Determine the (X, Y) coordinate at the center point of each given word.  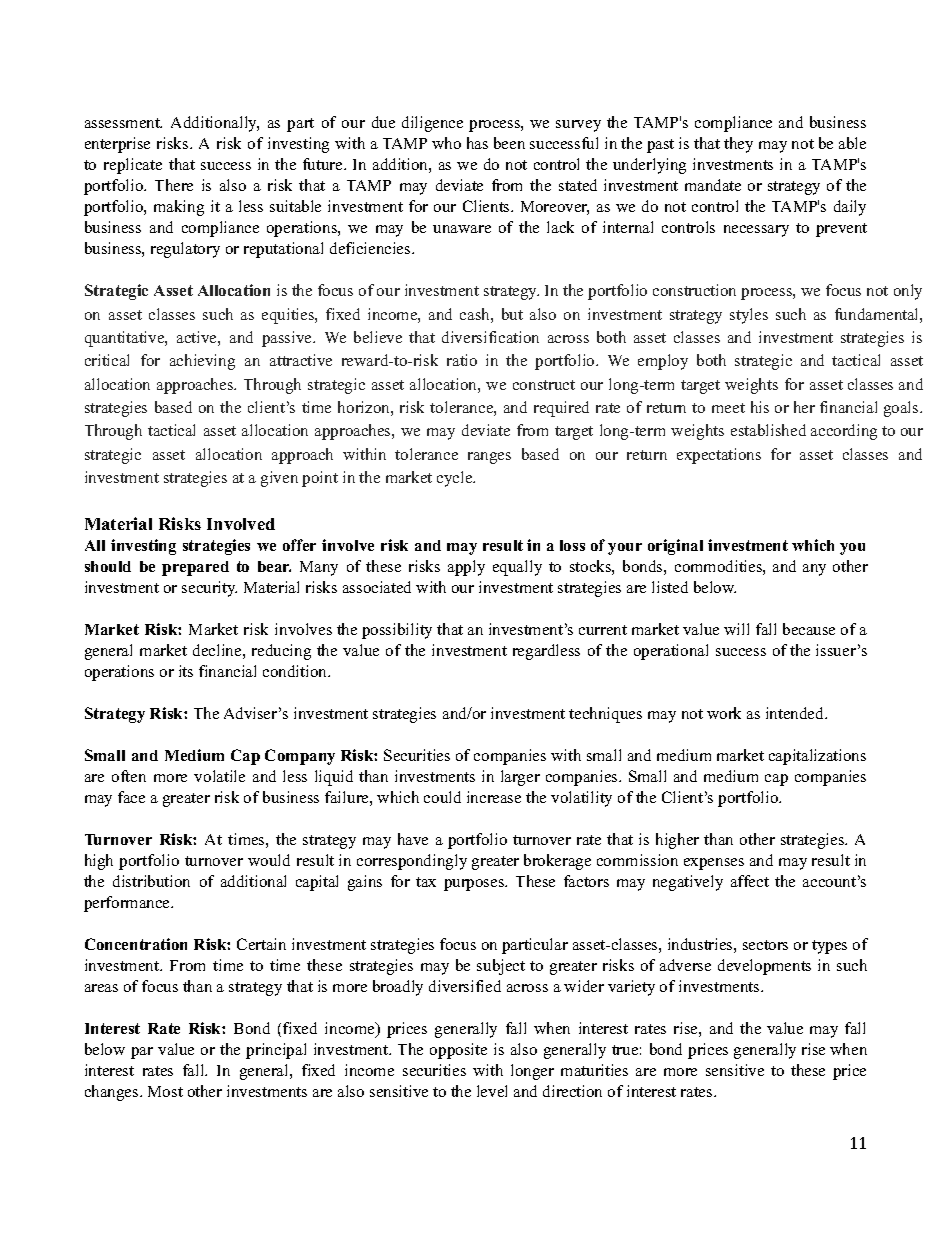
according (844, 432)
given (279, 479)
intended (796, 713)
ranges (489, 458)
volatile (219, 776)
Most (165, 1091)
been (509, 143)
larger (520, 778)
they (738, 145)
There (174, 185)
